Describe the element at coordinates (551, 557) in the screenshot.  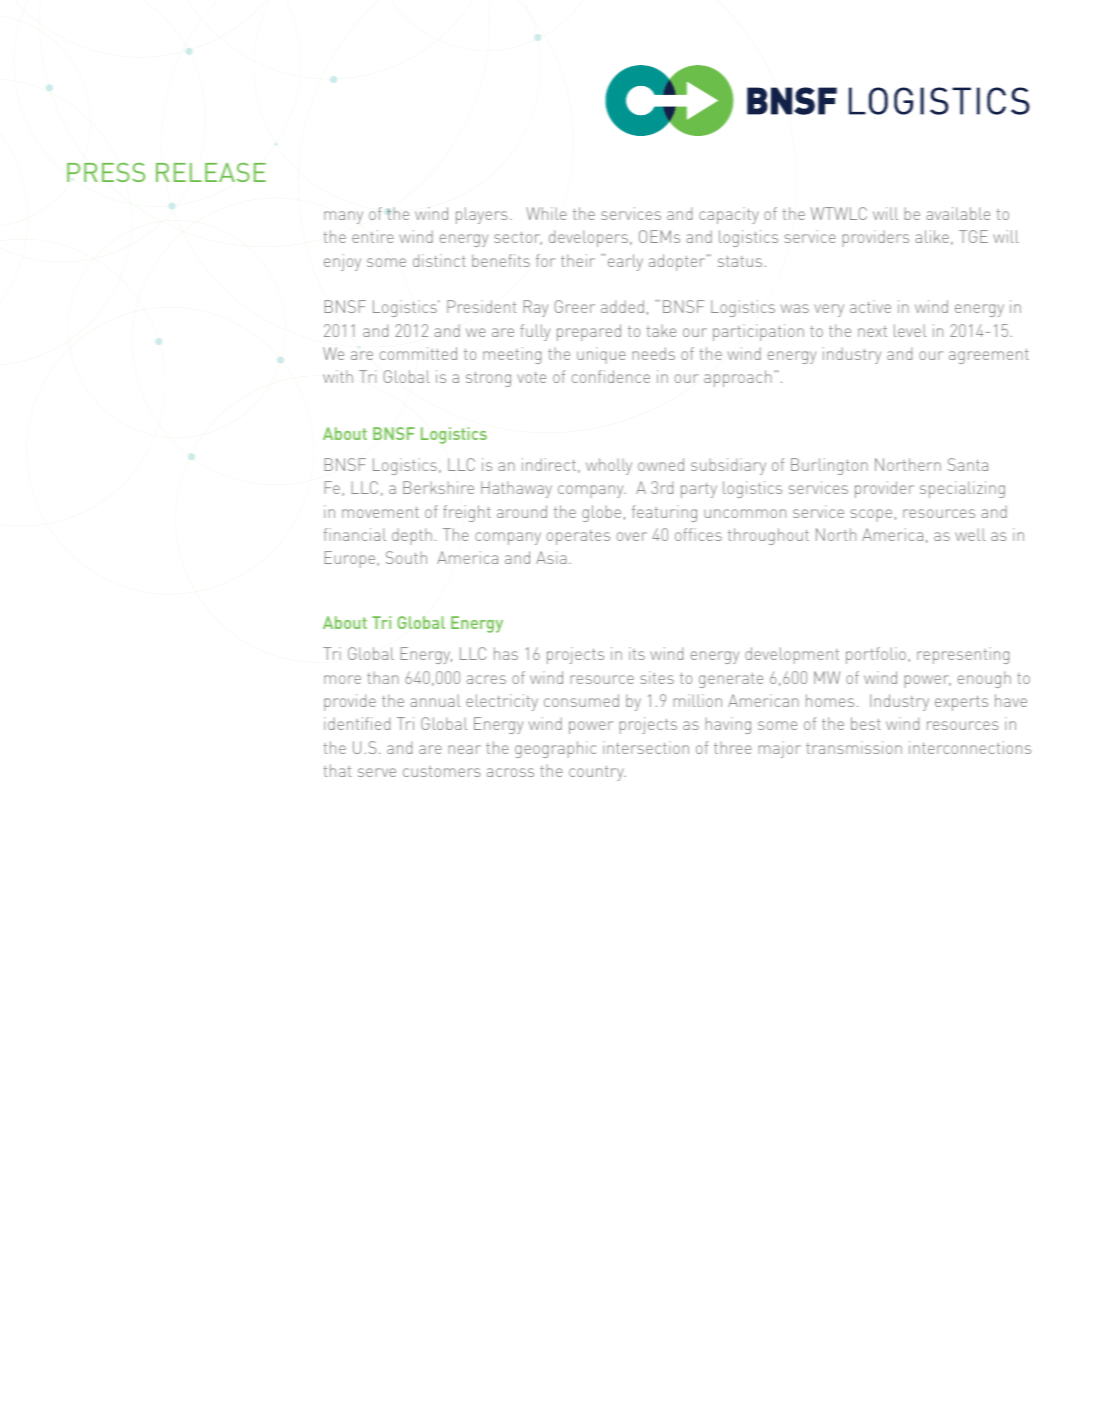
I see `Asia` at that location.
